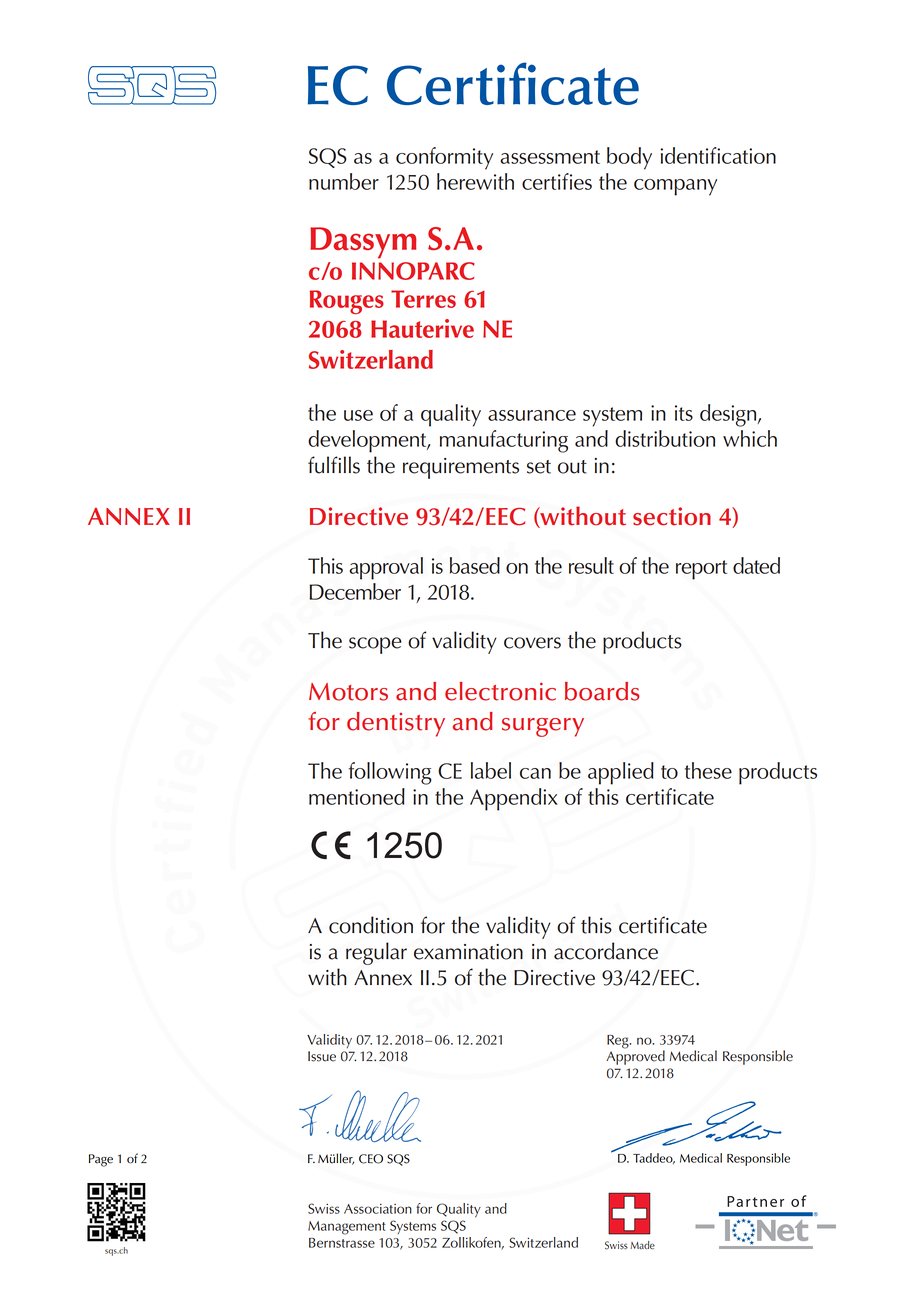 This screenshot has height=1308, width=924. Describe the element at coordinates (101, 1160) in the screenshot. I see `Page` at that location.
